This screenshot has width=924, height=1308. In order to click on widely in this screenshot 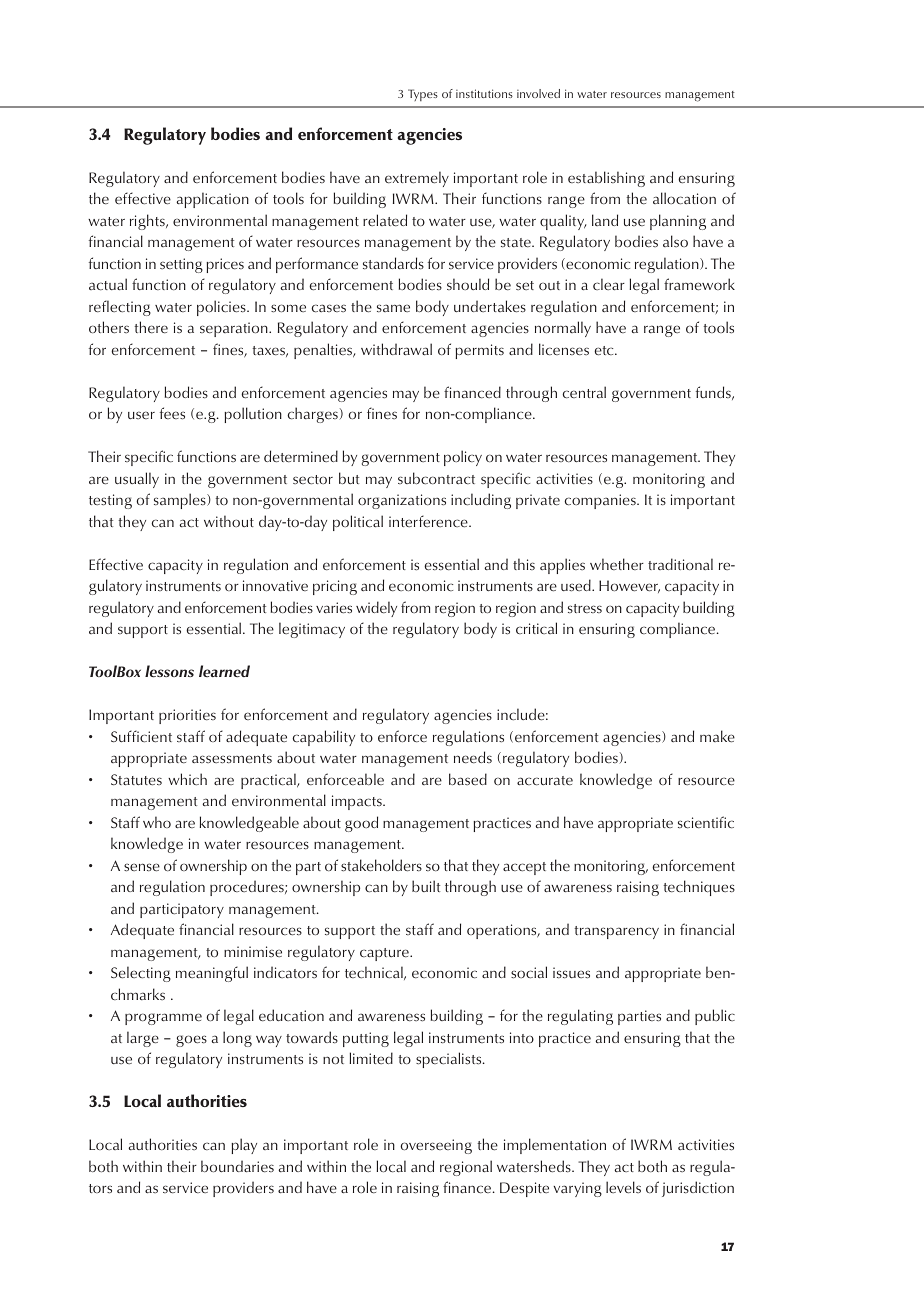, I will do `click(376, 609)`.
